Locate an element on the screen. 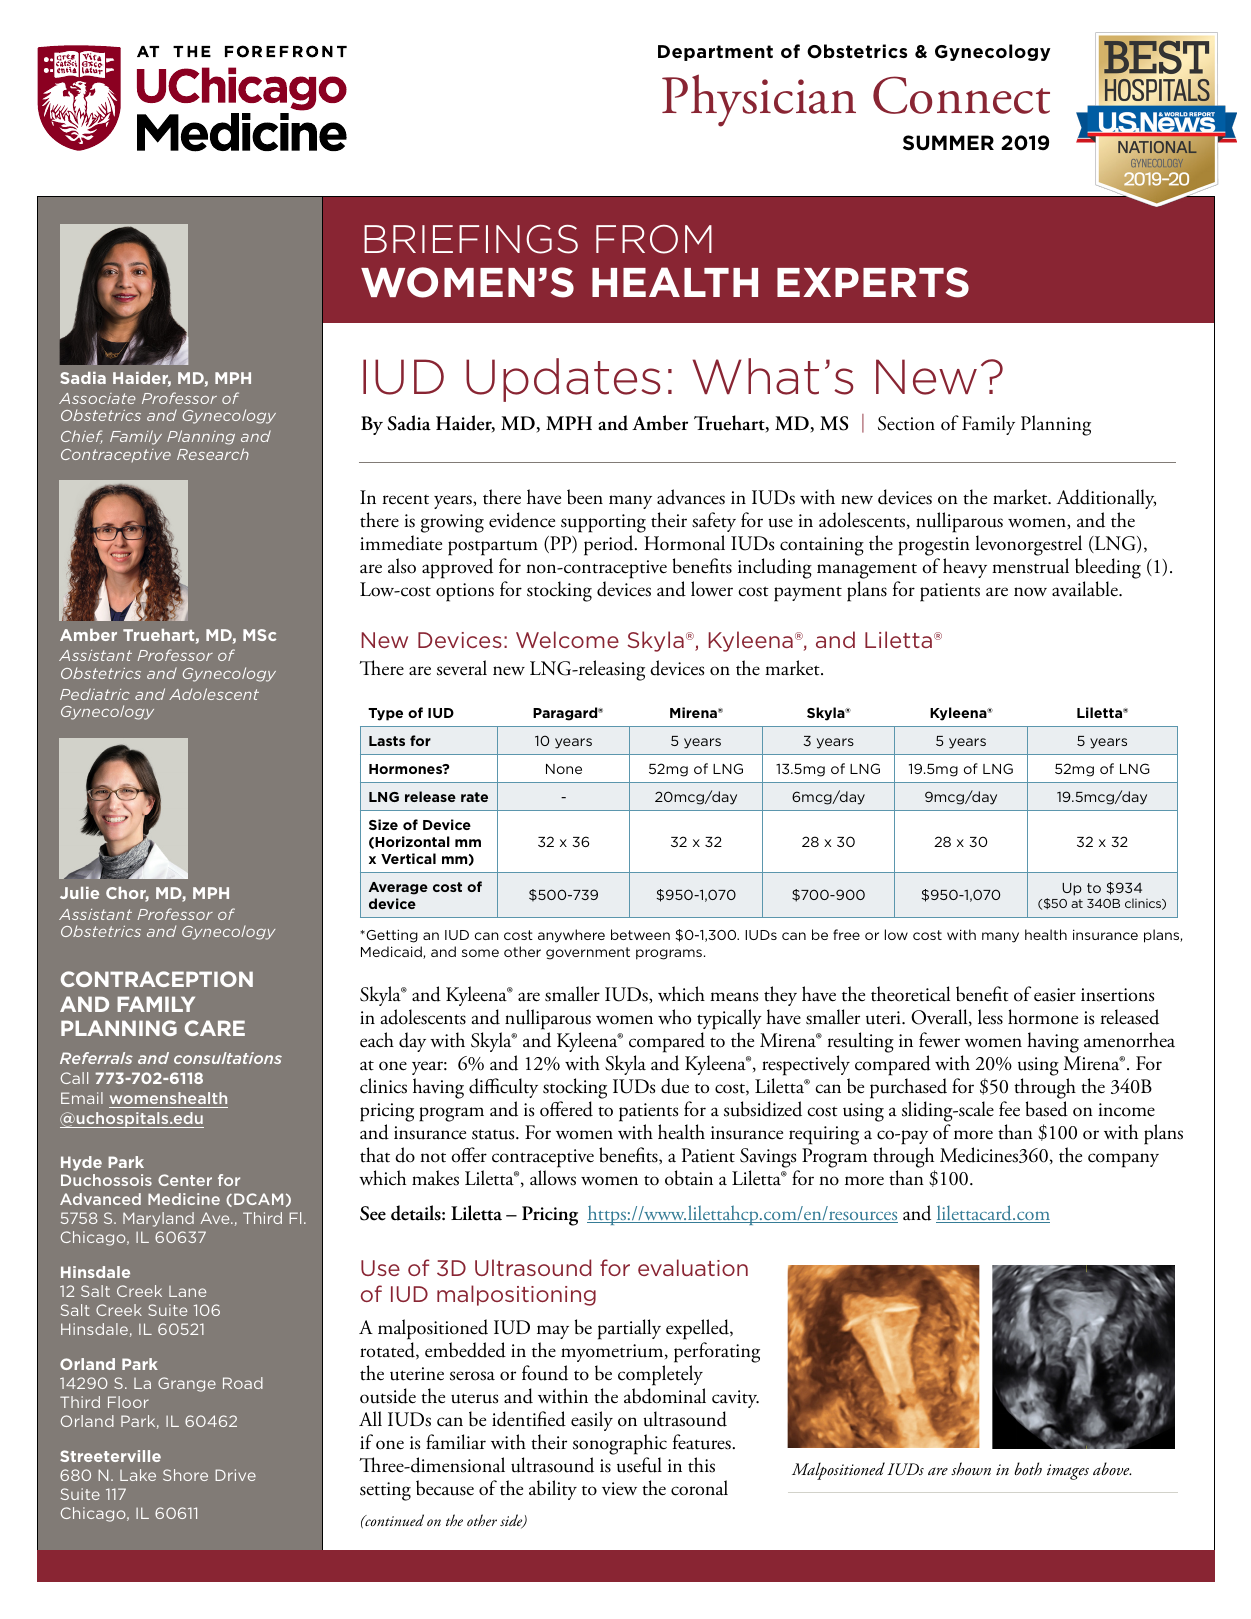  BRIEFINGS is located at coordinates (471, 239).
